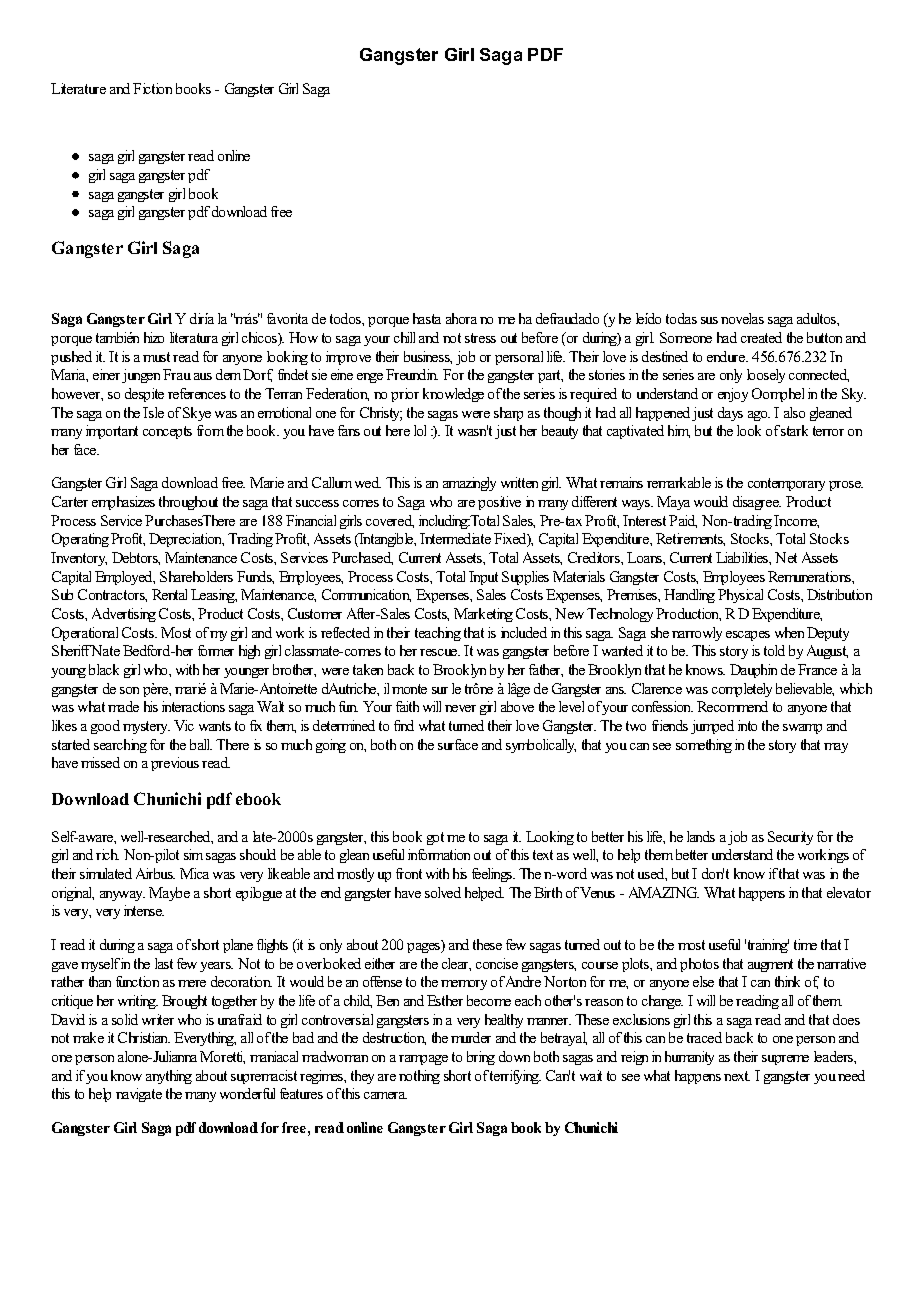 The height and width of the page is (1308, 924). What do you see at coordinates (196, 576) in the page?
I see `Shareholders` at bounding box center [196, 576].
